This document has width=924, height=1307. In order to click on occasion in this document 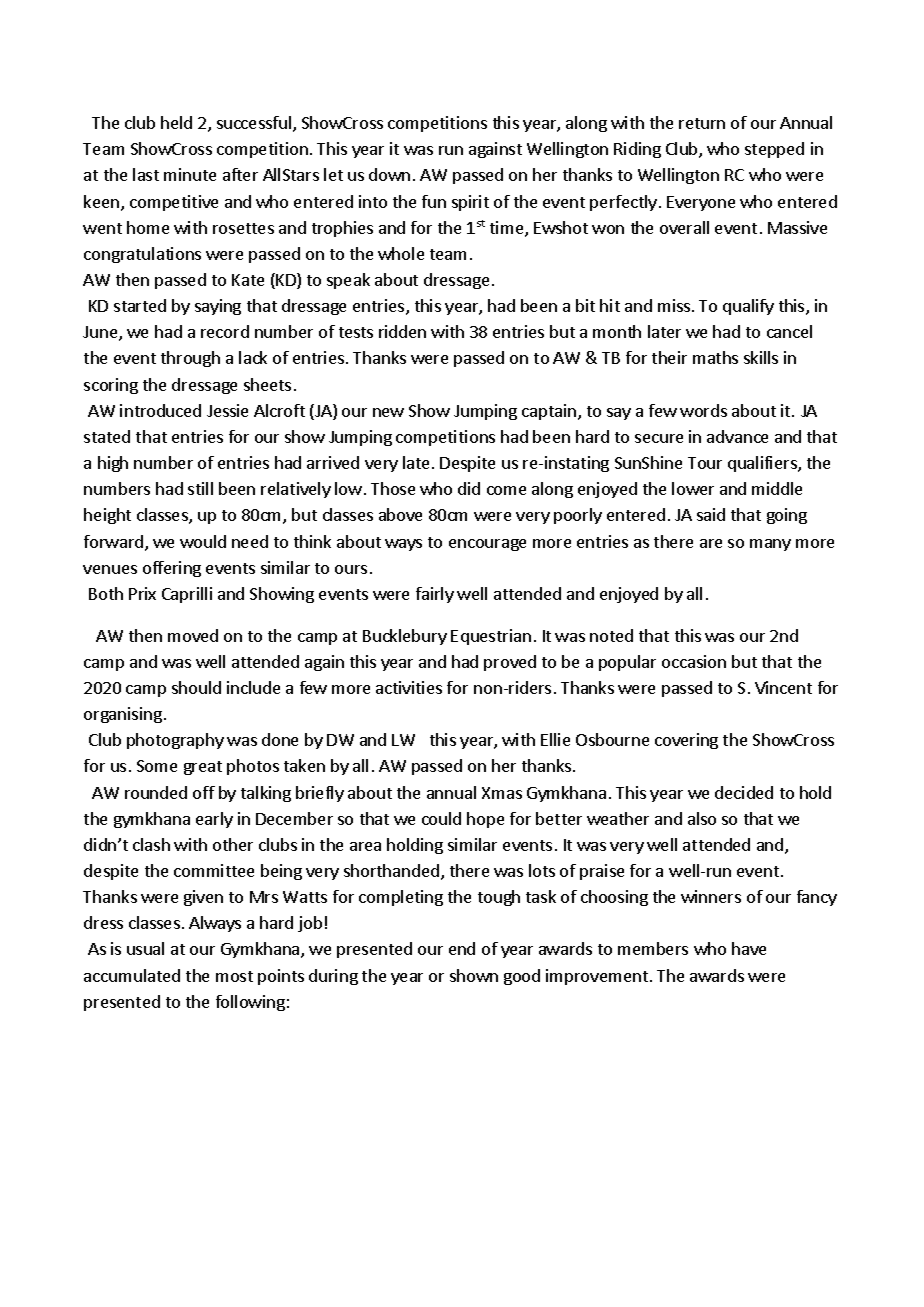, I will do `click(694, 661)`.
